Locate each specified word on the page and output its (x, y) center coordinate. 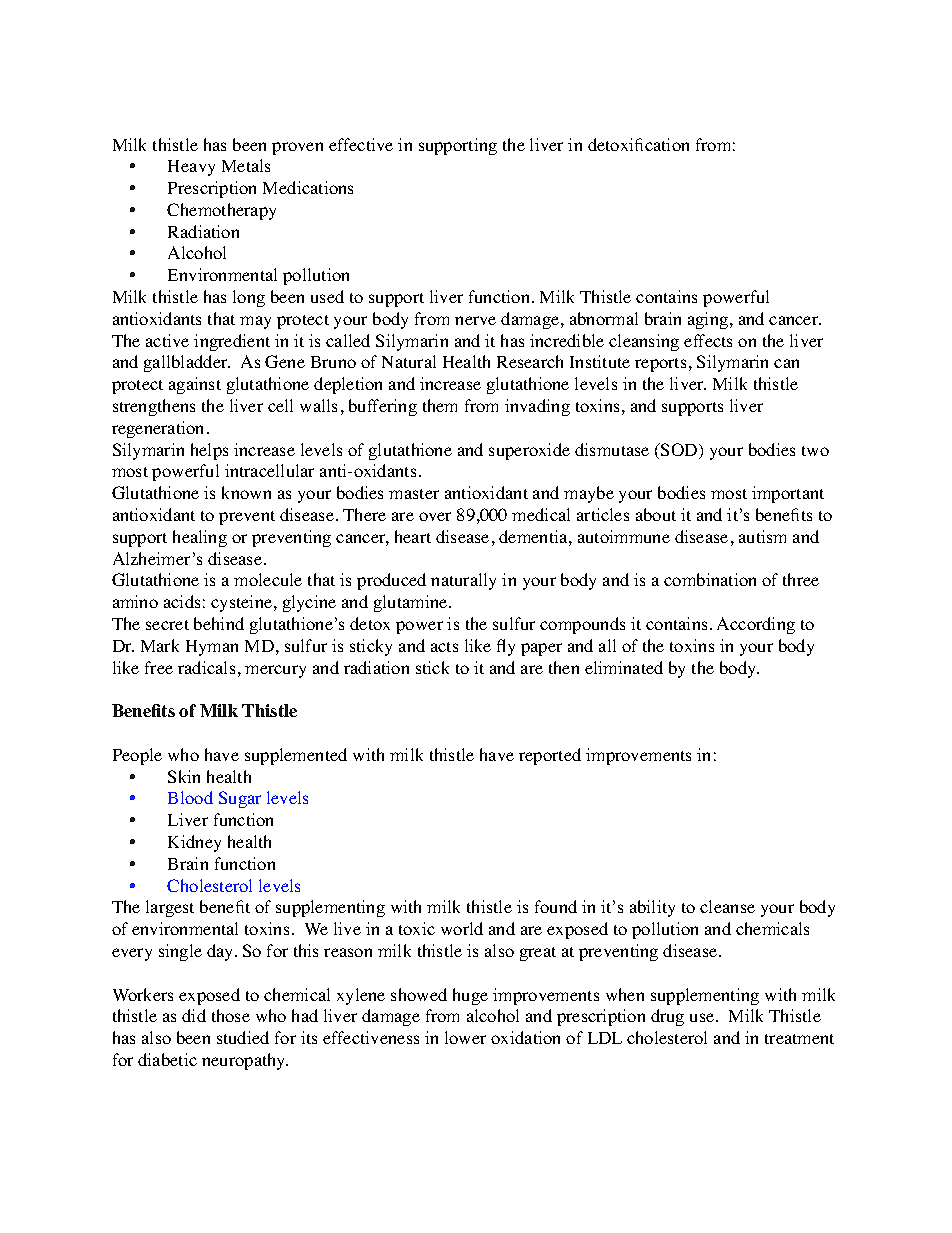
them (440, 405)
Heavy (191, 168)
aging (709, 320)
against (195, 385)
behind (219, 623)
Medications (308, 187)
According (756, 625)
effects (708, 340)
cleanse (727, 906)
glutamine (412, 603)
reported (550, 756)
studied (243, 1037)
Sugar (240, 799)
